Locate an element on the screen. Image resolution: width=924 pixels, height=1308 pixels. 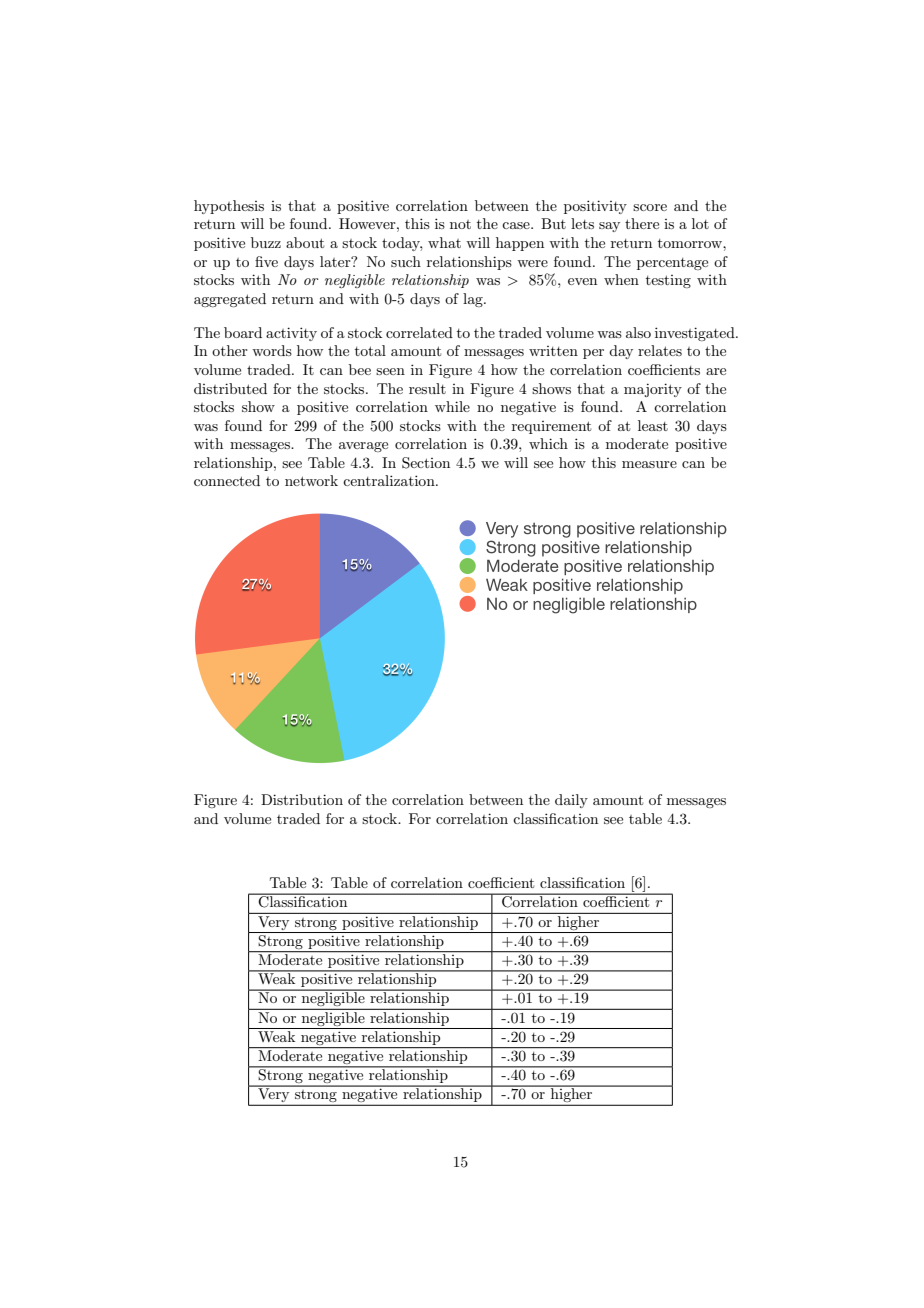
measure is located at coordinates (649, 464).
